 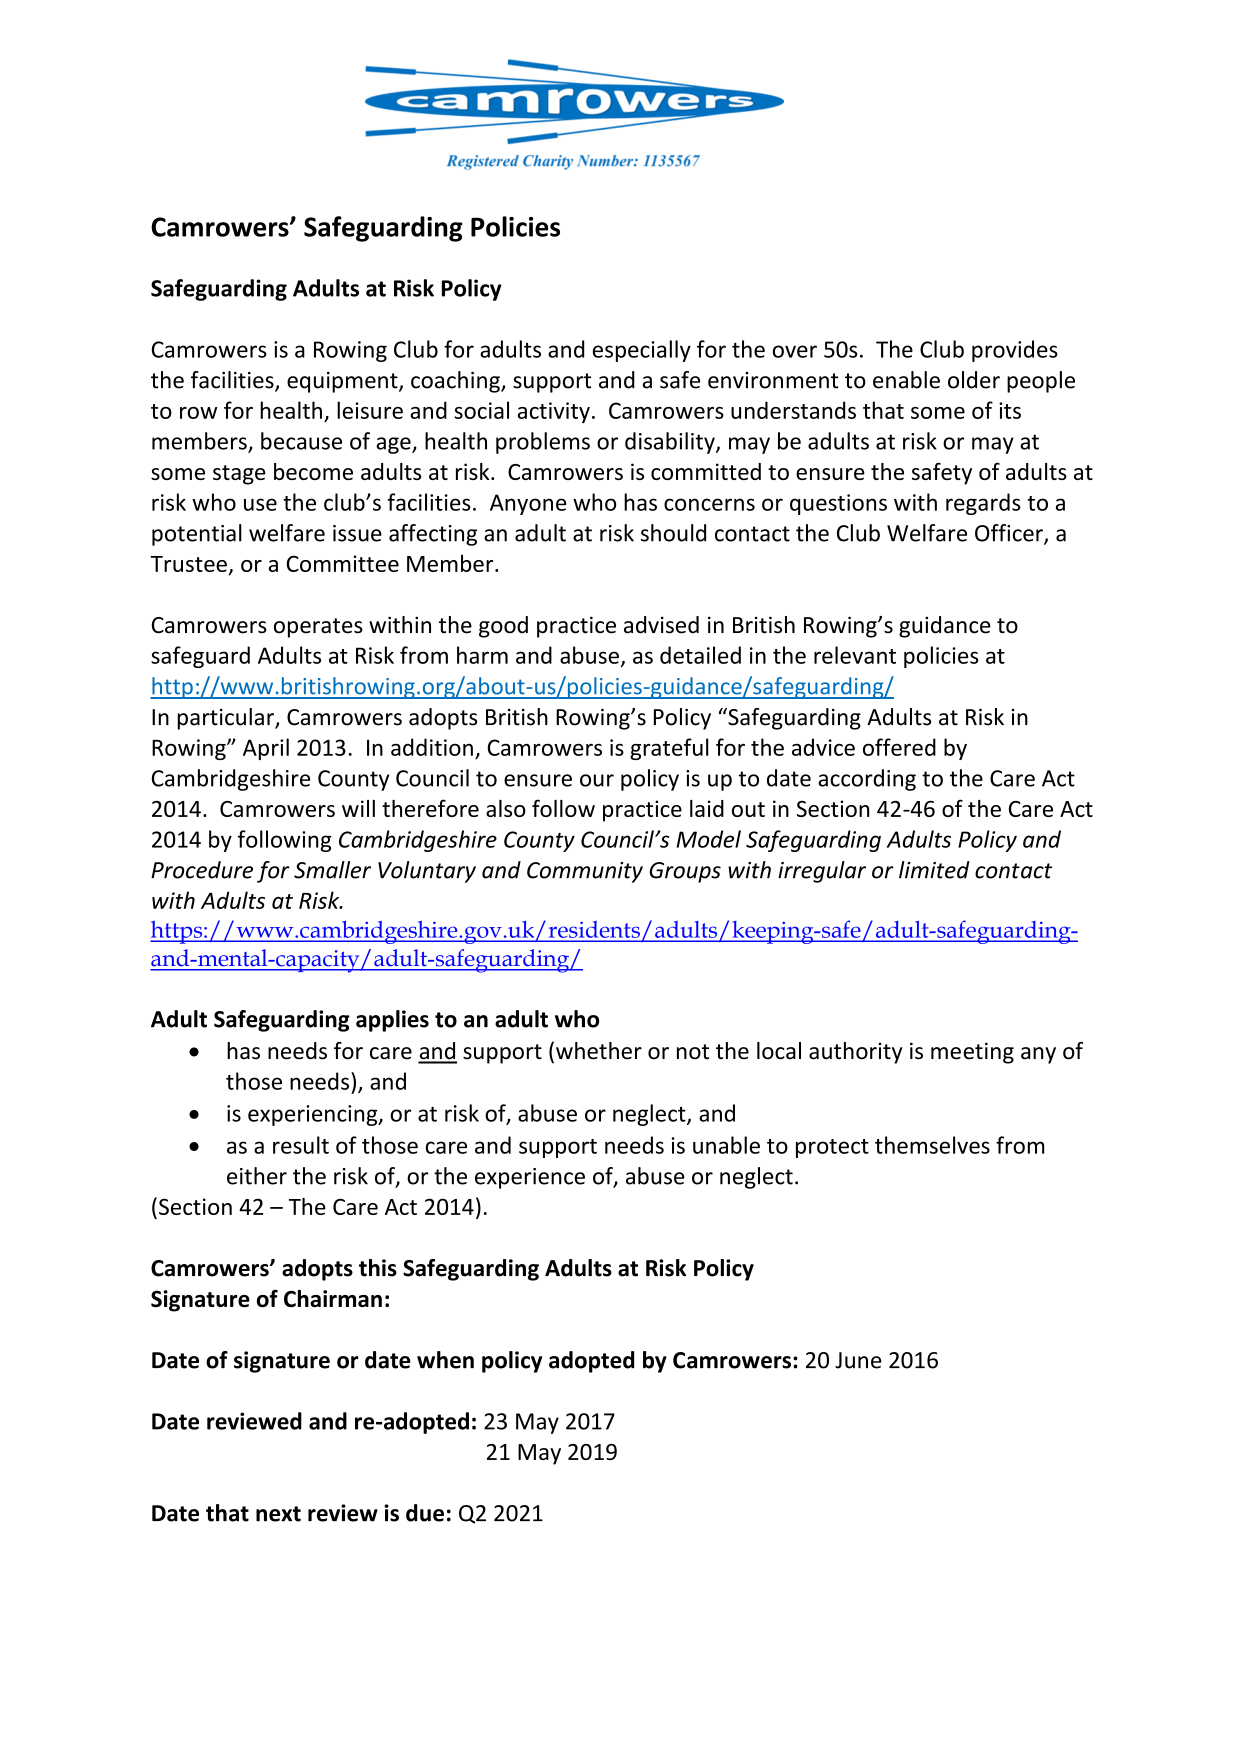 I want to click on equipment, so click(x=343, y=382).
